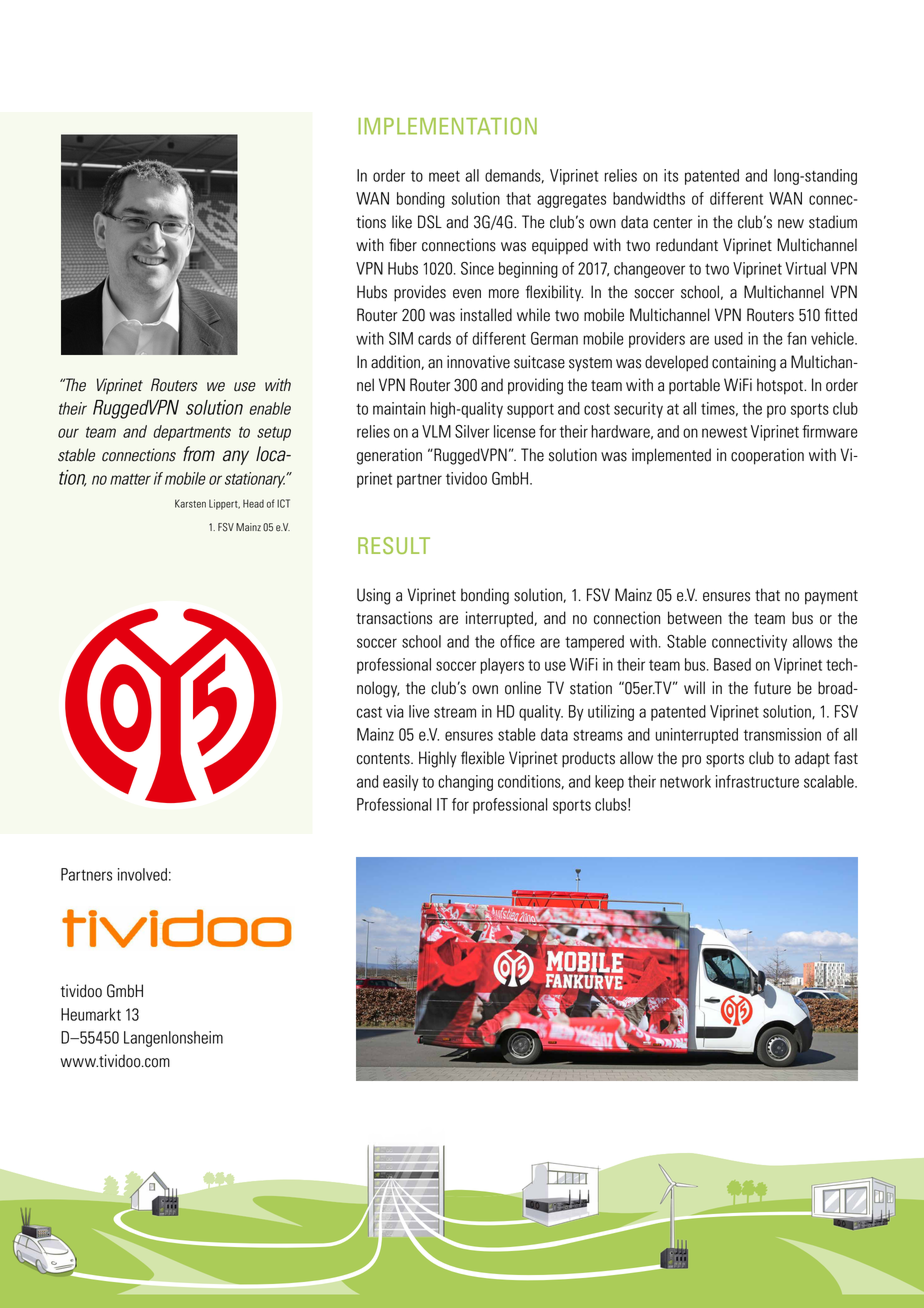 This screenshot has height=1308, width=924. Describe the element at coordinates (486, 315) in the screenshot. I see `installed` at that location.
